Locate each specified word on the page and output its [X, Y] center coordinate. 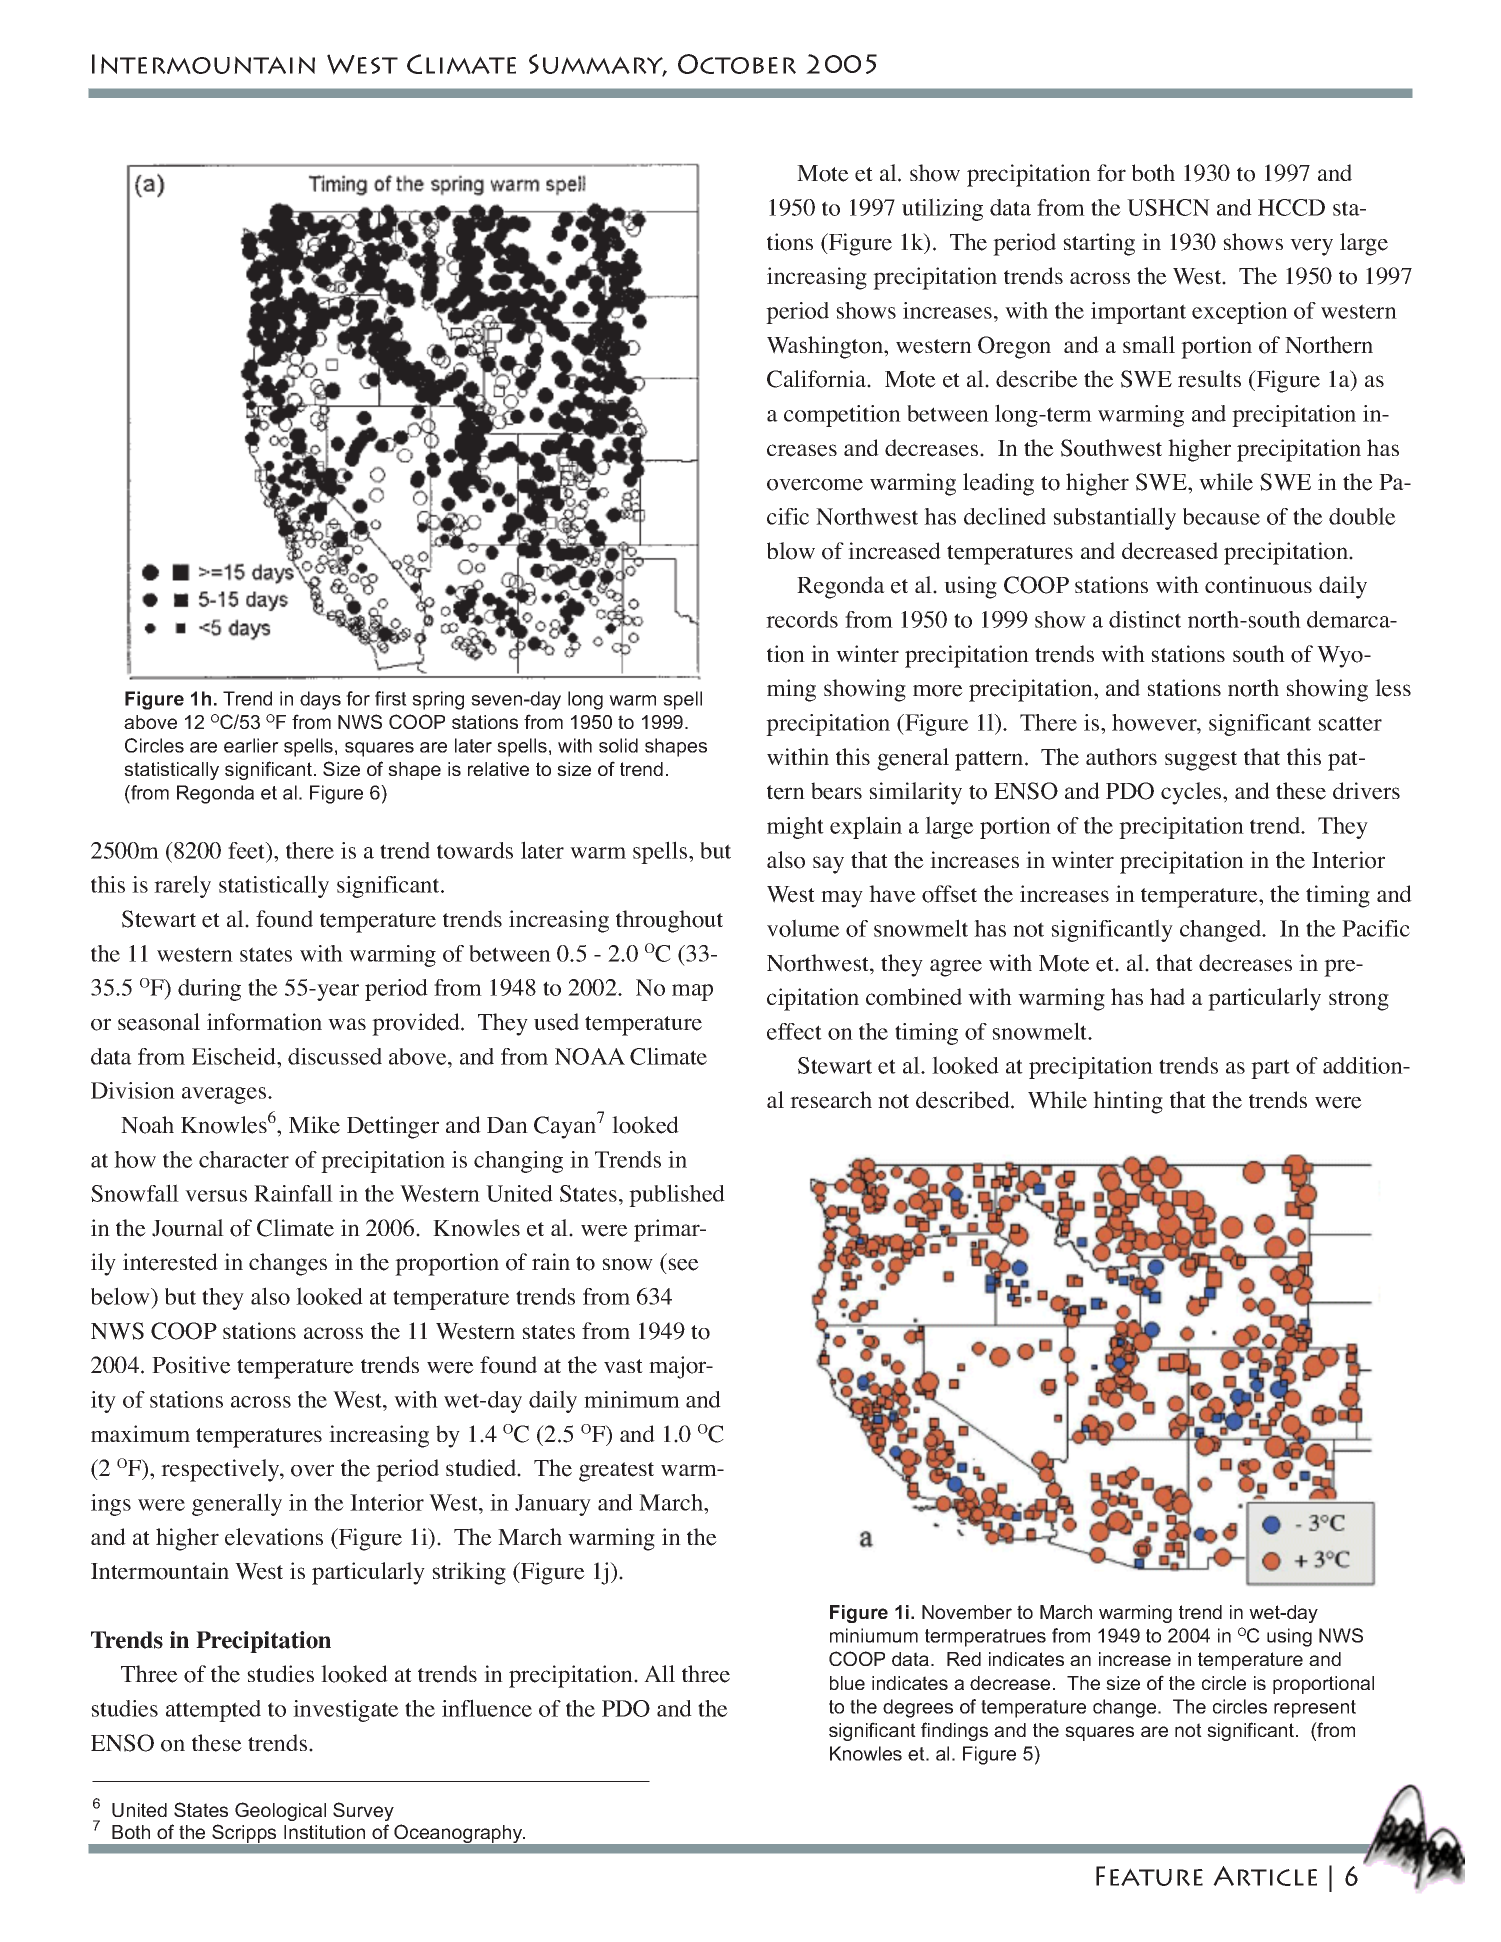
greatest [616, 1472]
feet [248, 851]
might [795, 828]
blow [791, 551]
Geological [280, 1811]
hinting [1128, 1102]
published [677, 1195]
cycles [1192, 793]
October [737, 64]
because [1221, 516]
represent [1315, 1709]
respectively [221, 1470]
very [1311, 247]
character [244, 1159]
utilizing [942, 209]
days [320, 700]
